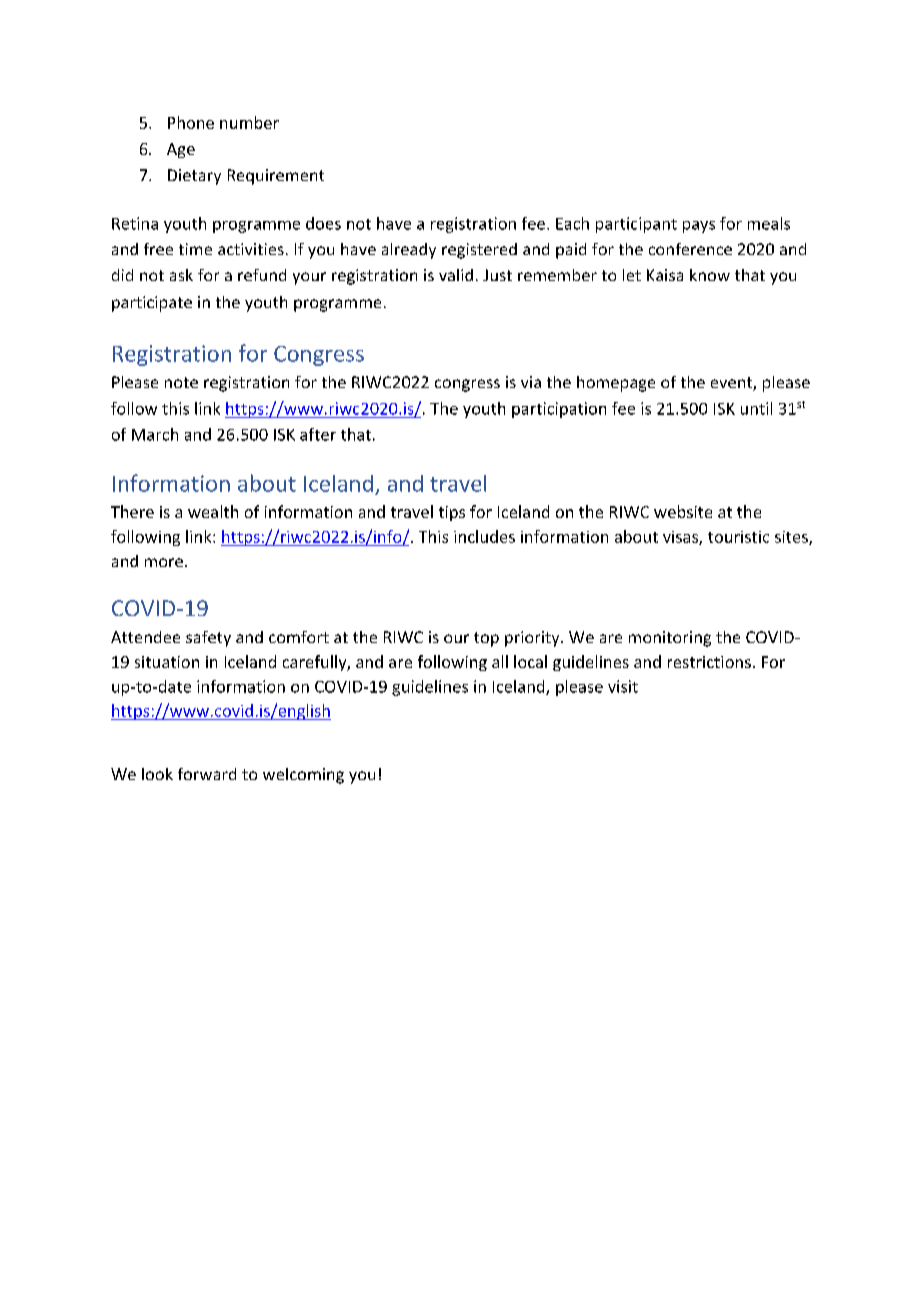 Image resolution: width=924 pixels, height=1308 pixels. I want to click on Phone, so click(191, 122).
